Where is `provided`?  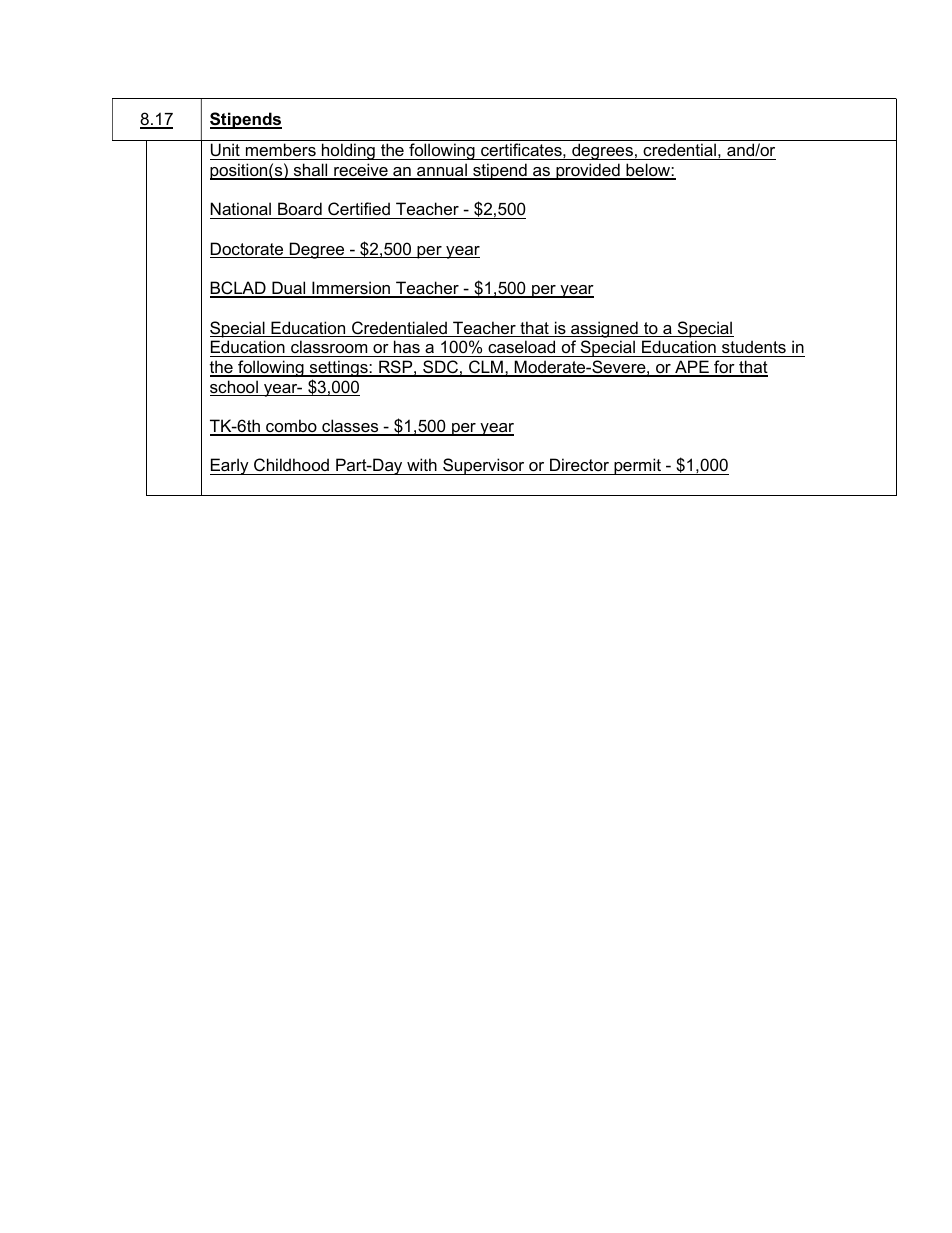 provided is located at coordinates (588, 171).
